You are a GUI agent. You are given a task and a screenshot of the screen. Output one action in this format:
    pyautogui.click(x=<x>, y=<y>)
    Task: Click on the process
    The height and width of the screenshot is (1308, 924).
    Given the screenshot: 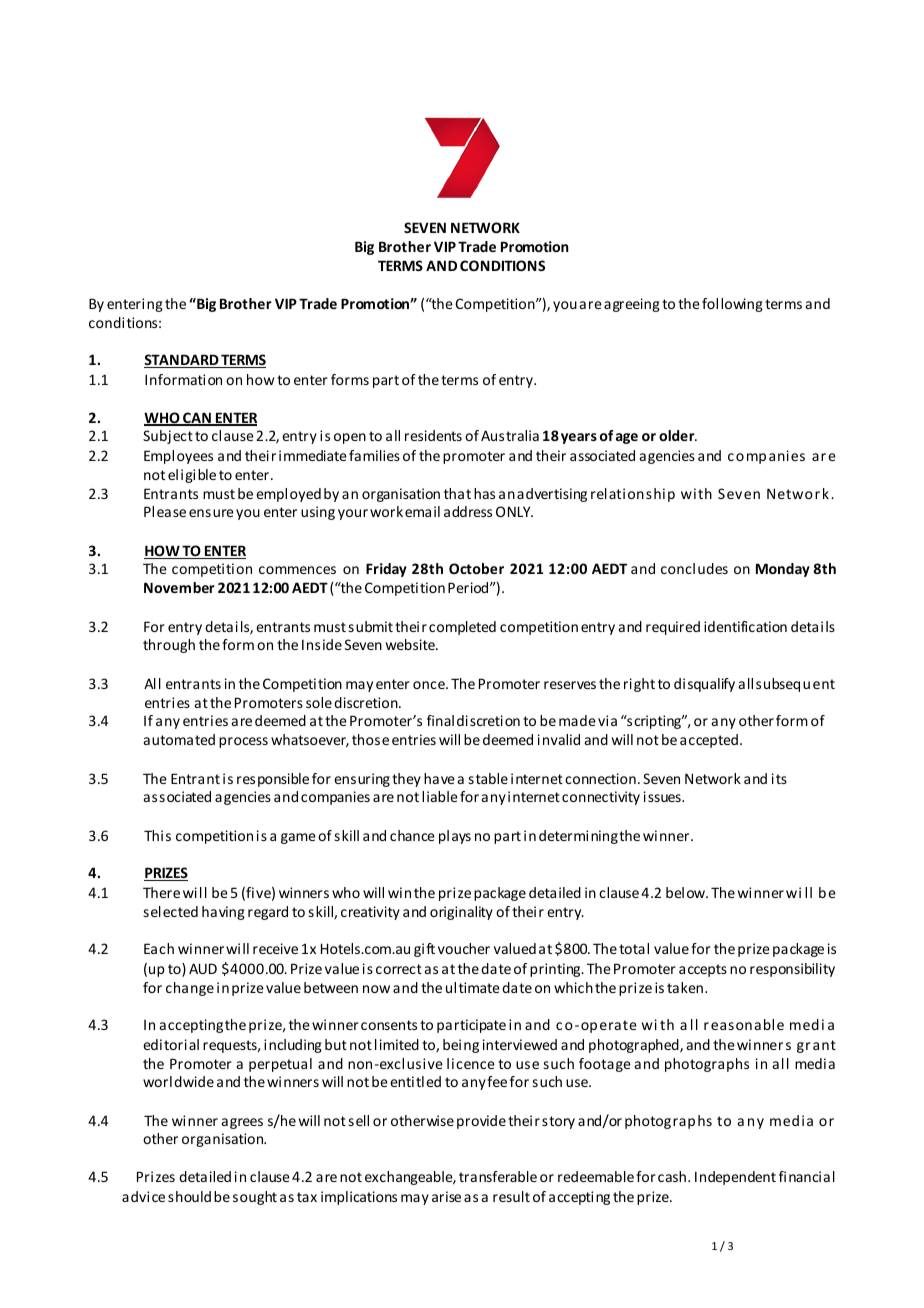 What is the action you would take?
    pyautogui.click(x=243, y=742)
